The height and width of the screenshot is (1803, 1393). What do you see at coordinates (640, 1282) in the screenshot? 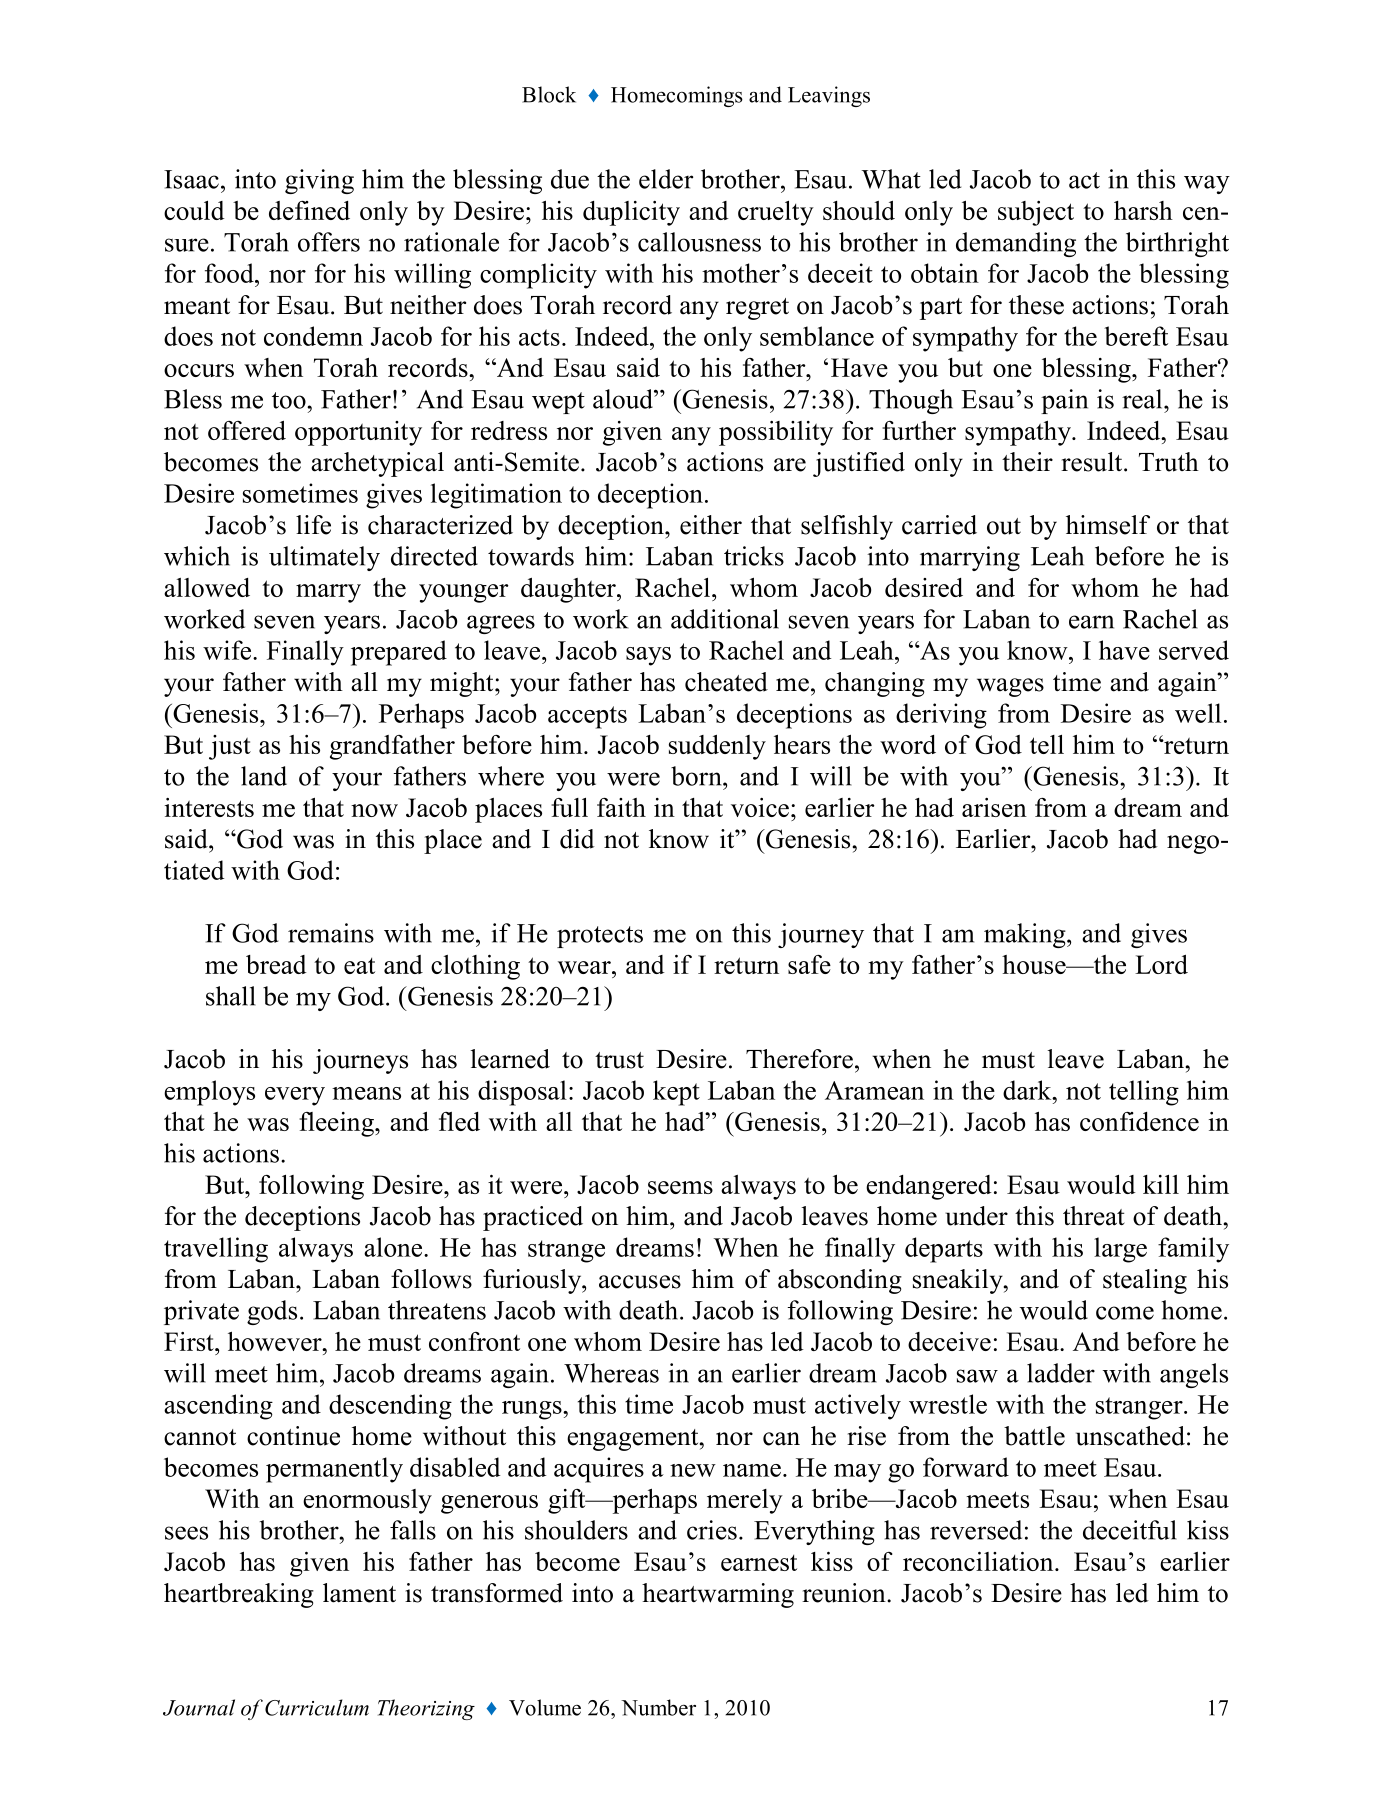
I see `accuses` at bounding box center [640, 1282].
